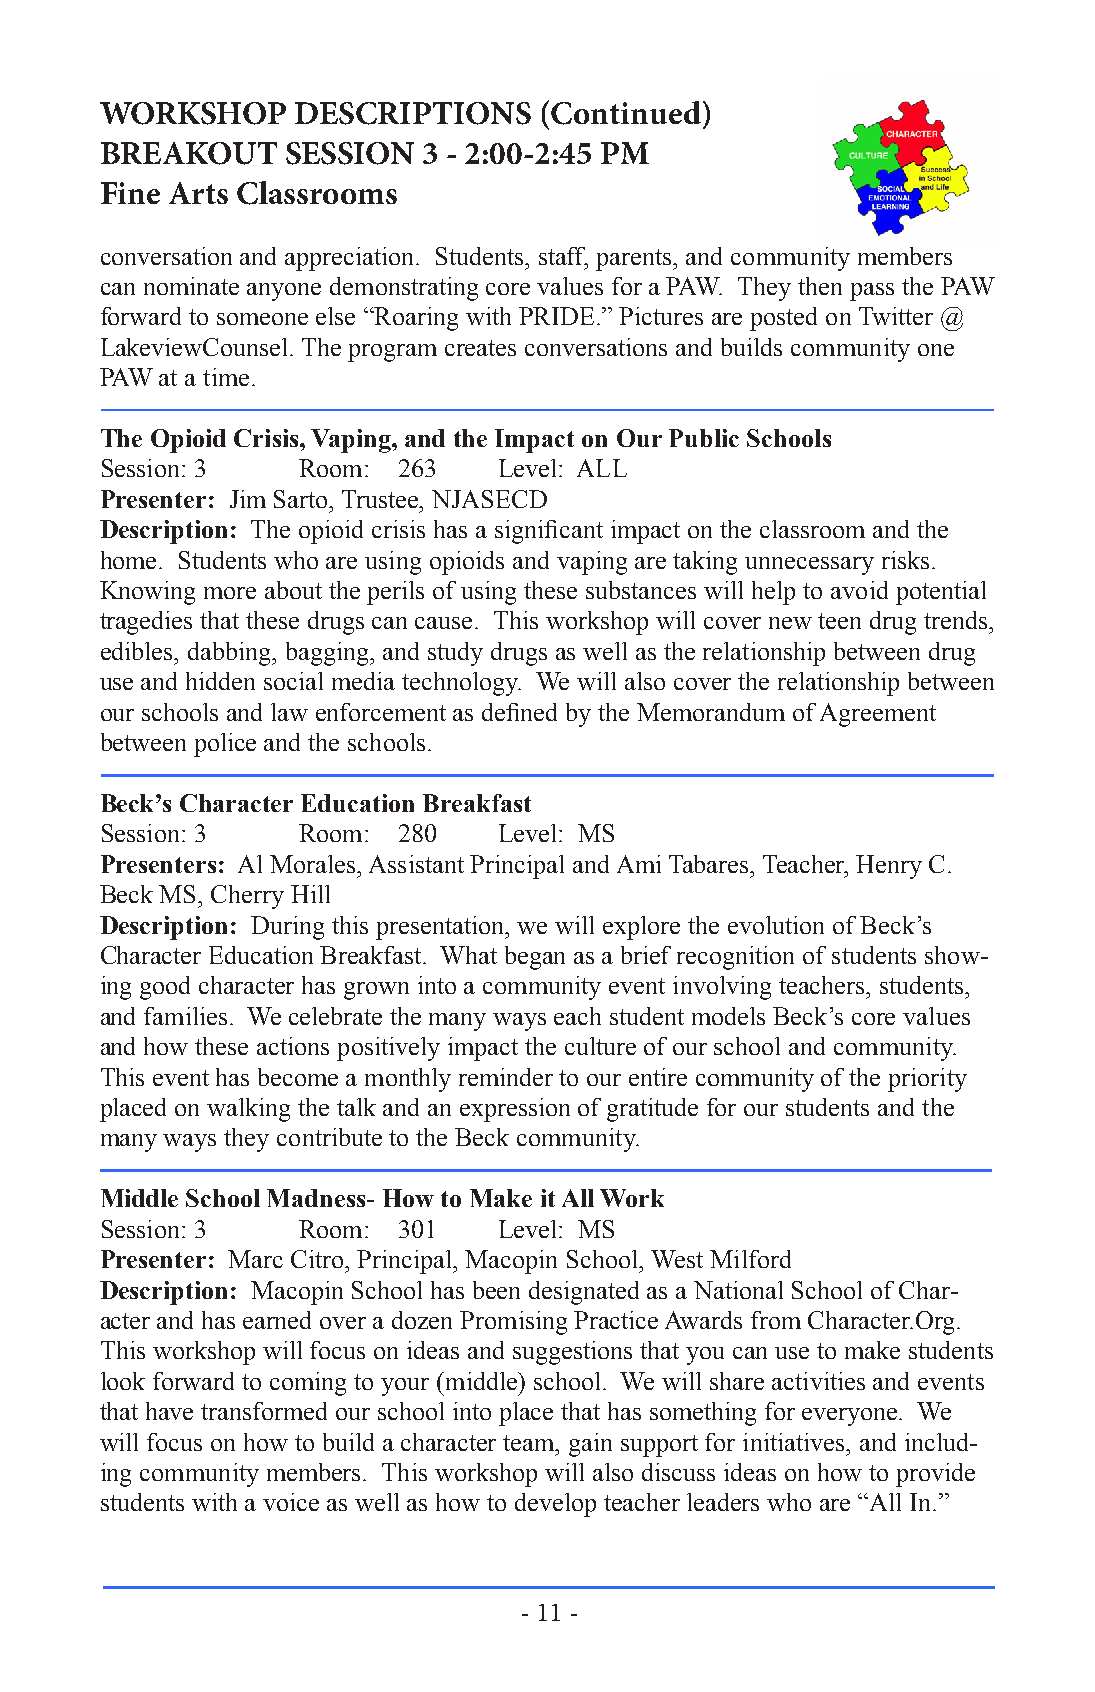  Describe the element at coordinates (626, 113) in the screenshot. I see `Continued` at that location.
